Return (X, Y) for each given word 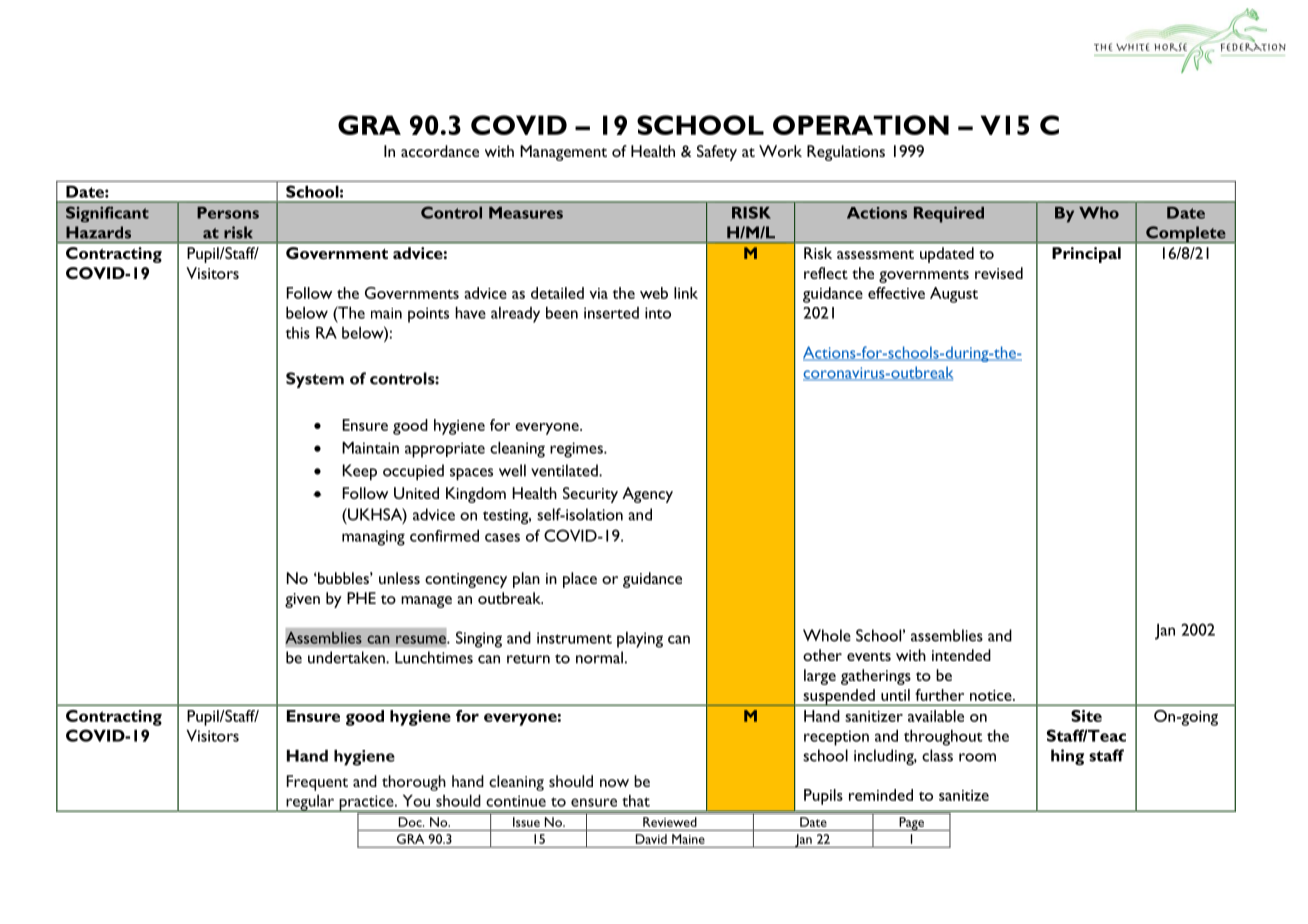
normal (599, 657)
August (954, 295)
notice (992, 695)
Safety (717, 153)
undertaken (347, 657)
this (298, 333)
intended (961, 655)
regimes (577, 450)
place (580, 580)
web (654, 293)
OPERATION (861, 125)
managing (373, 538)
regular (310, 803)
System (315, 380)
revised (999, 273)
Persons (228, 213)
